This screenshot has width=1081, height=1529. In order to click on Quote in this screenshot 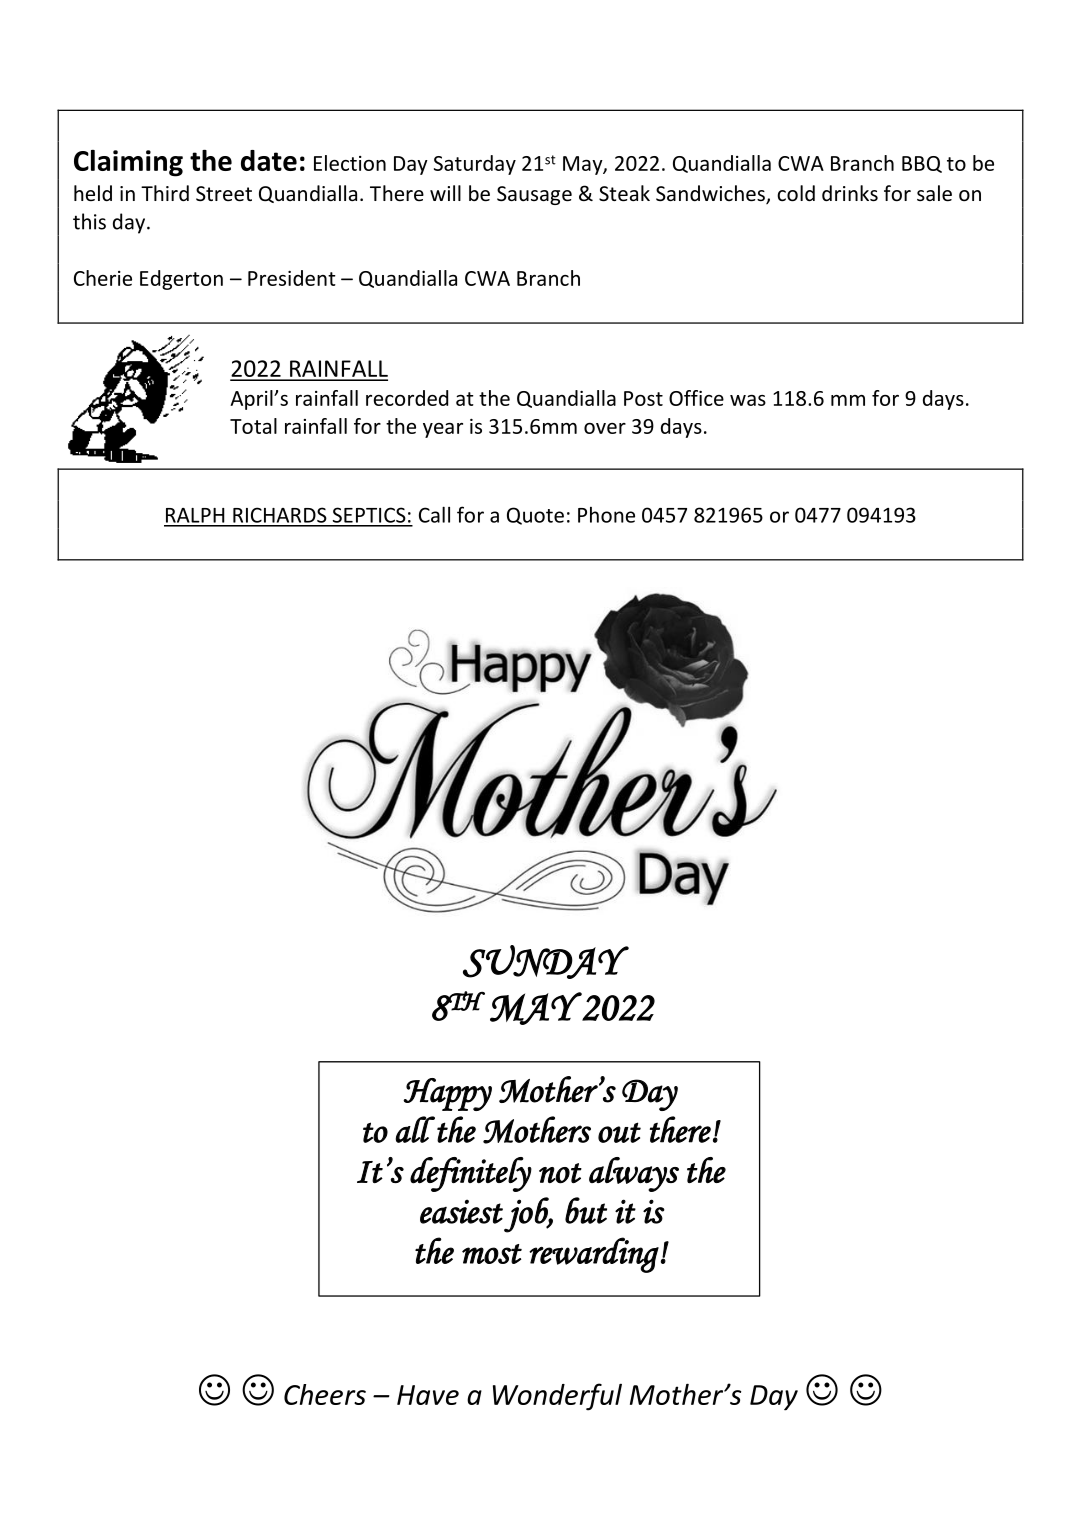, I will do `click(535, 516)`.
